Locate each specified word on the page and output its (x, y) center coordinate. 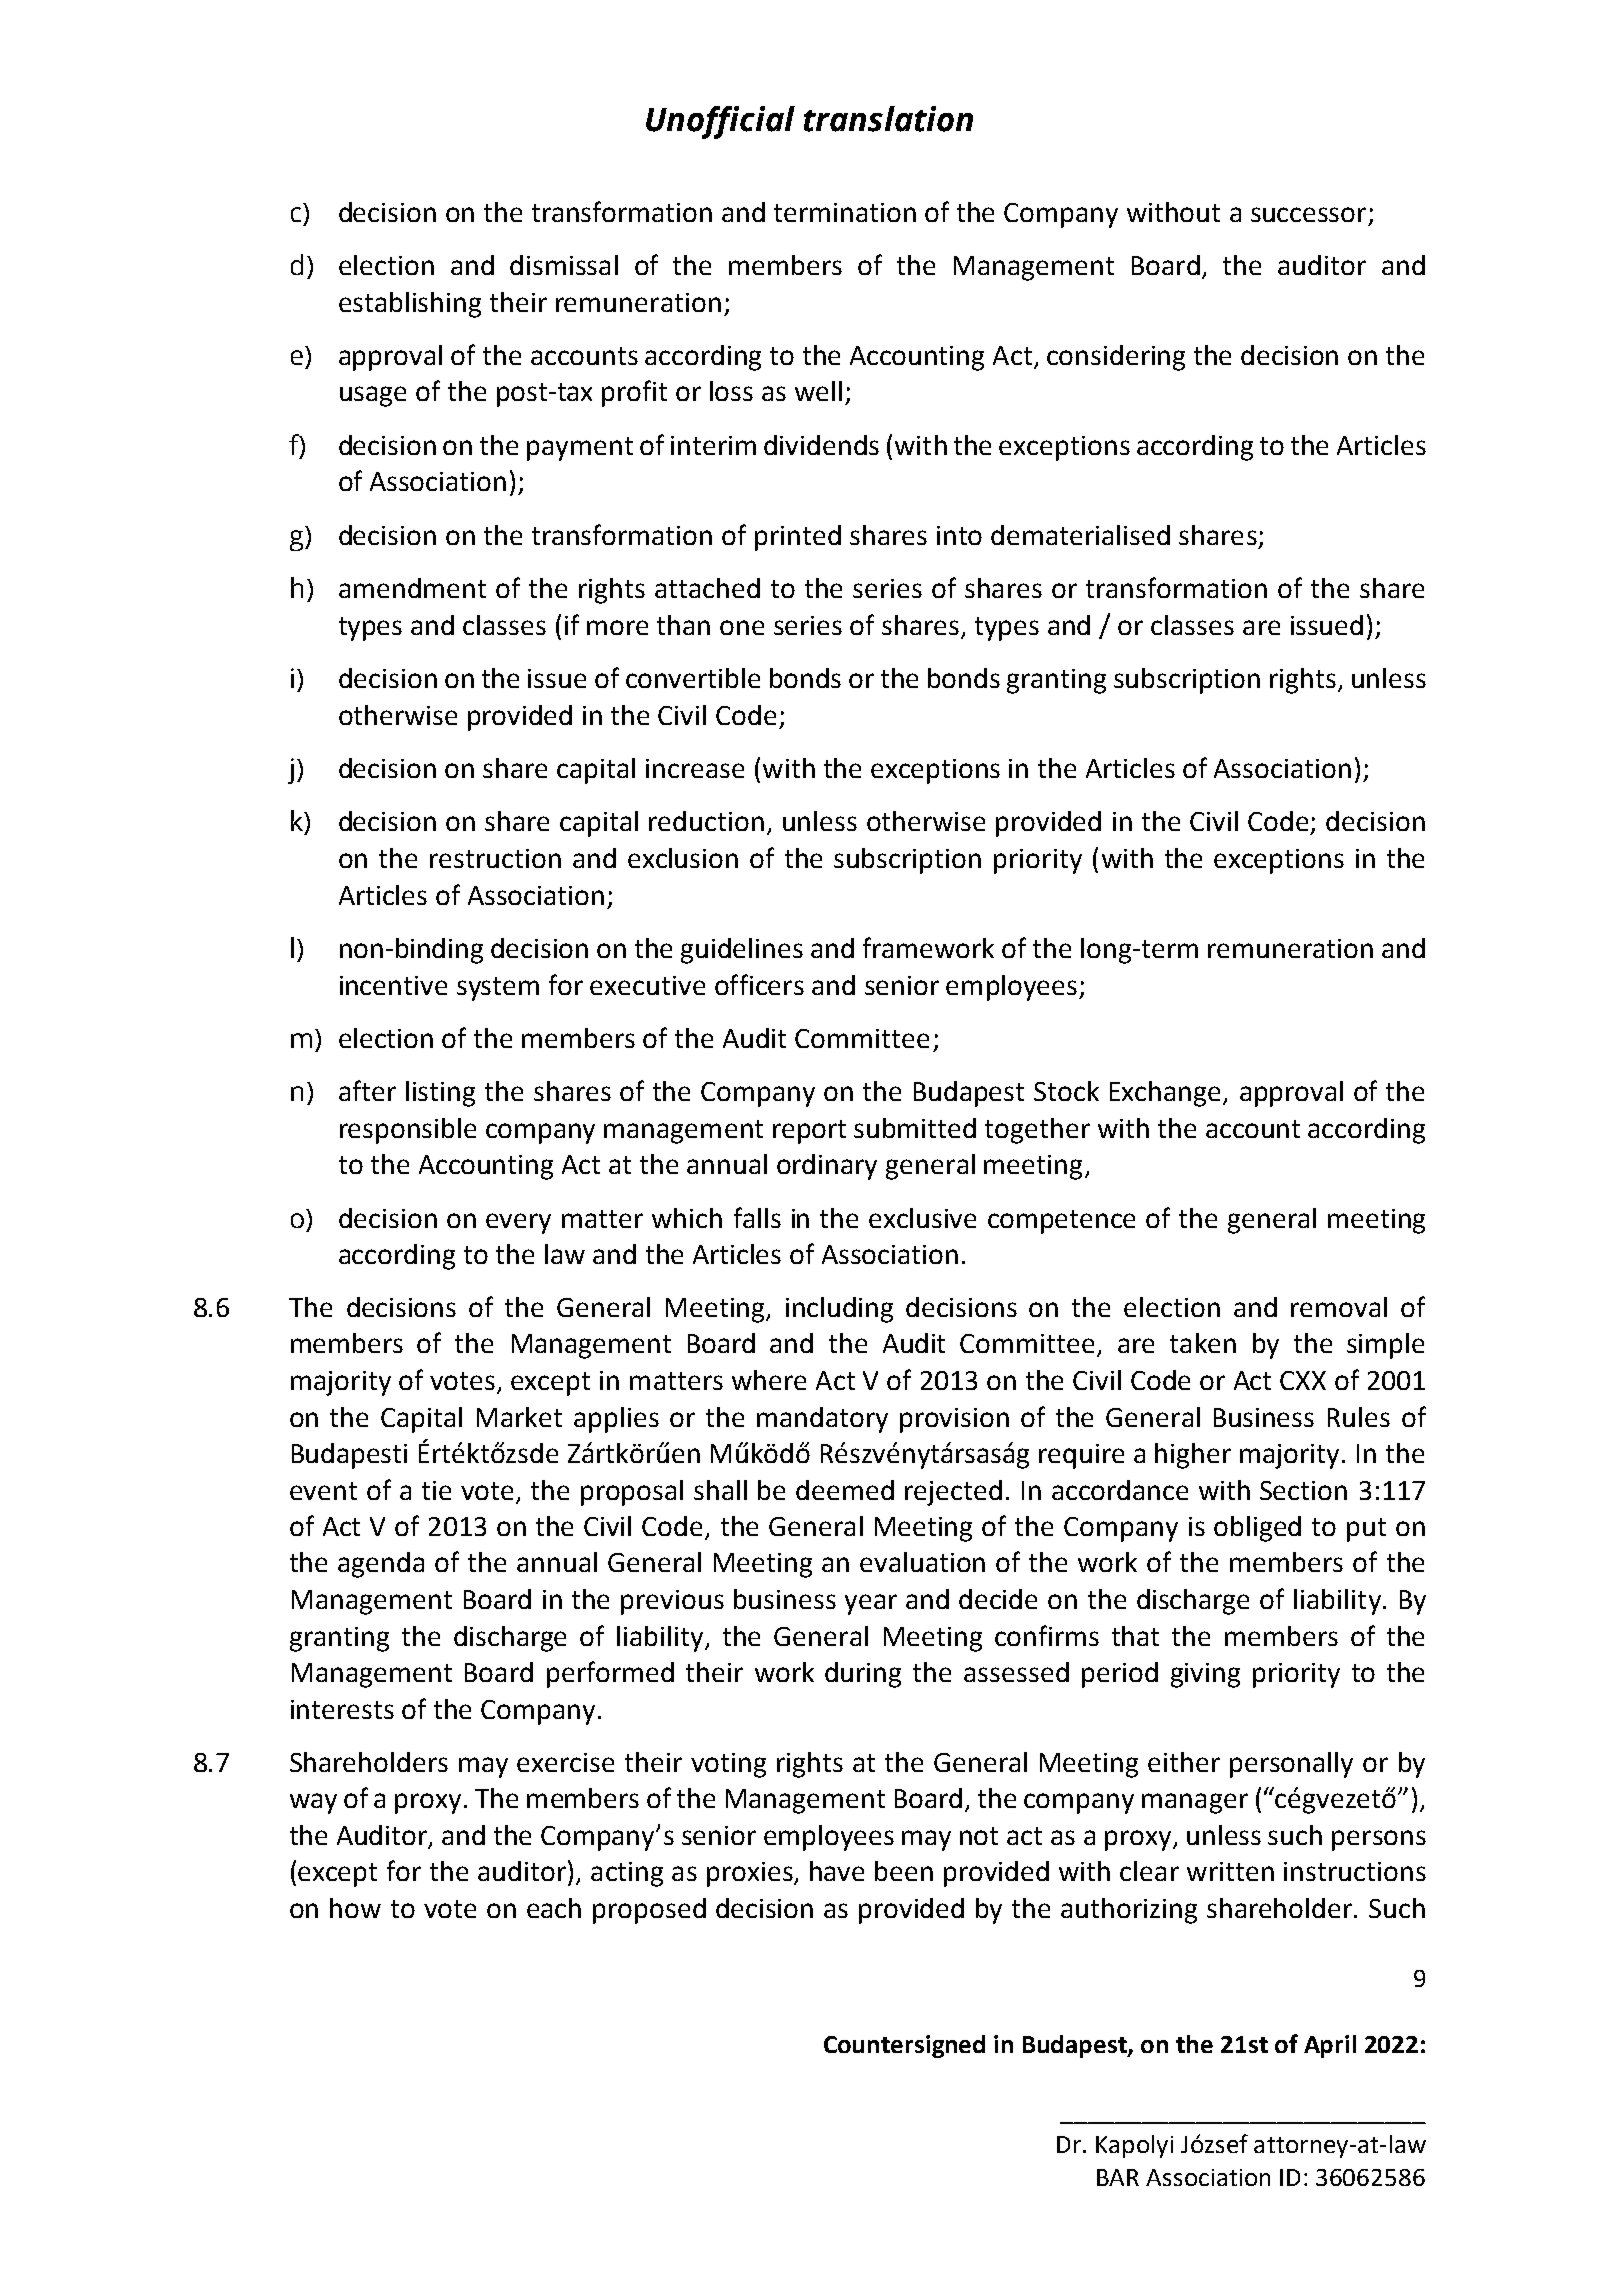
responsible (408, 1131)
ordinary (827, 1167)
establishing (410, 305)
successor (1308, 214)
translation (888, 119)
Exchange (1167, 1094)
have (837, 1871)
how (355, 1908)
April (1330, 2046)
